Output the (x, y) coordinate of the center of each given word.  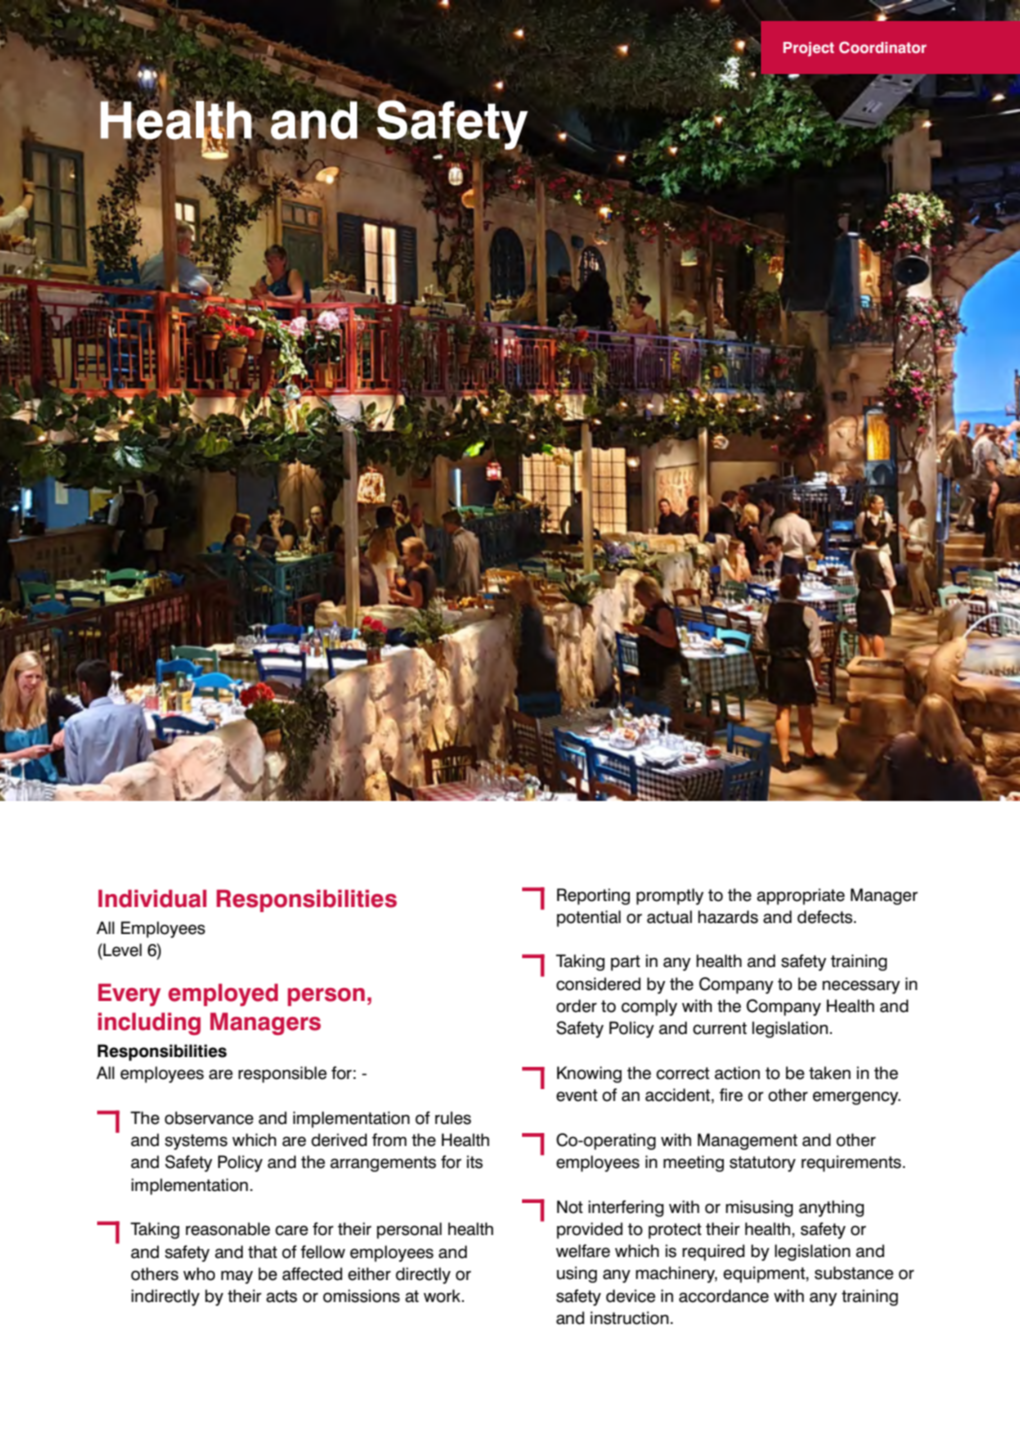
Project (808, 49)
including (149, 1024)
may (237, 1277)
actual (669, 917)
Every (129, 995)
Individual (152, 899)
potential (589, 918)
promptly (670, 896)
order (576, 1006)
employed (223, 995)
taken (830, 1073)
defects (826, 917)
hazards (728, 917)
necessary (861, 987)
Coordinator (883, 47)
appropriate (801, 896)
